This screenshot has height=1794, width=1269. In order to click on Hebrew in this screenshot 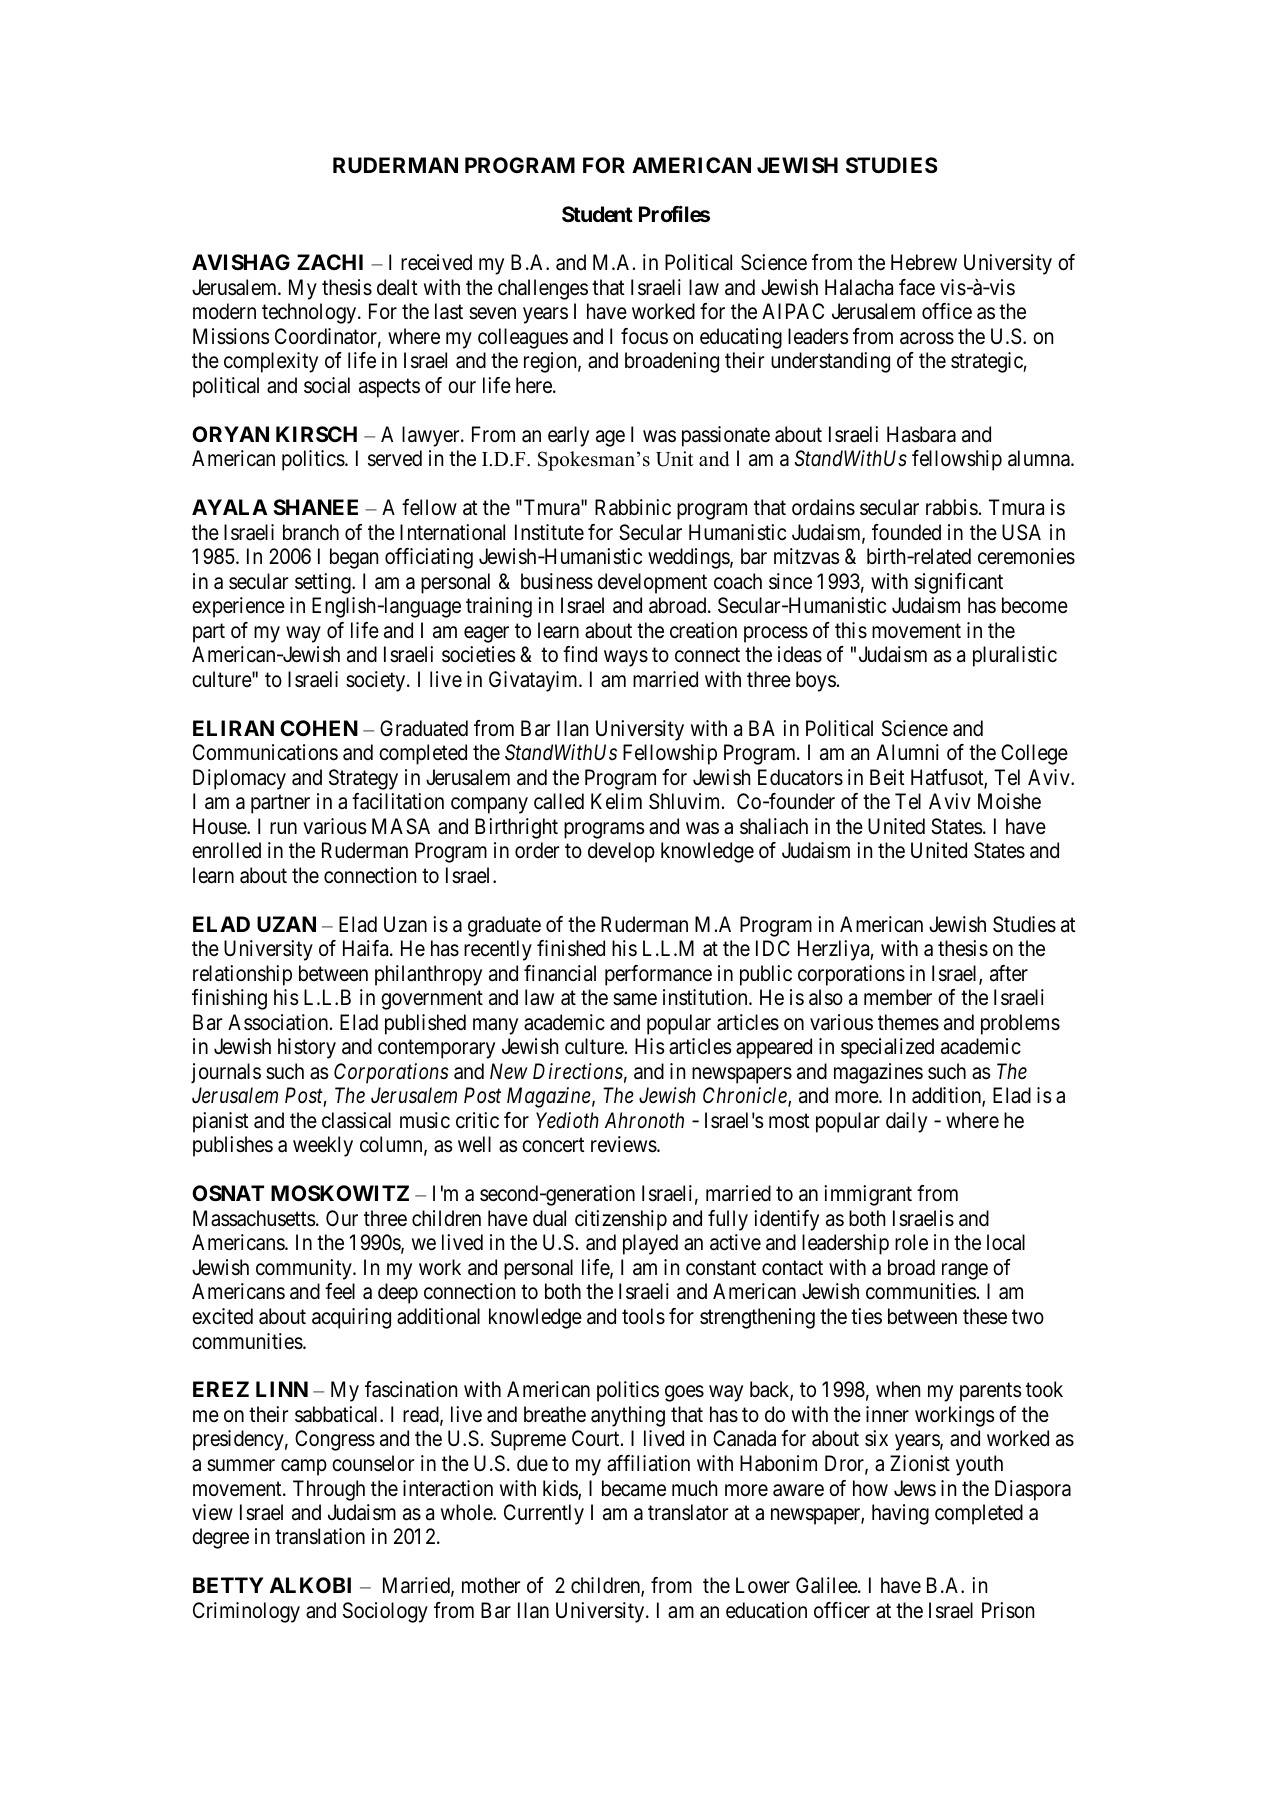, I will do `click(924, 262)`.
